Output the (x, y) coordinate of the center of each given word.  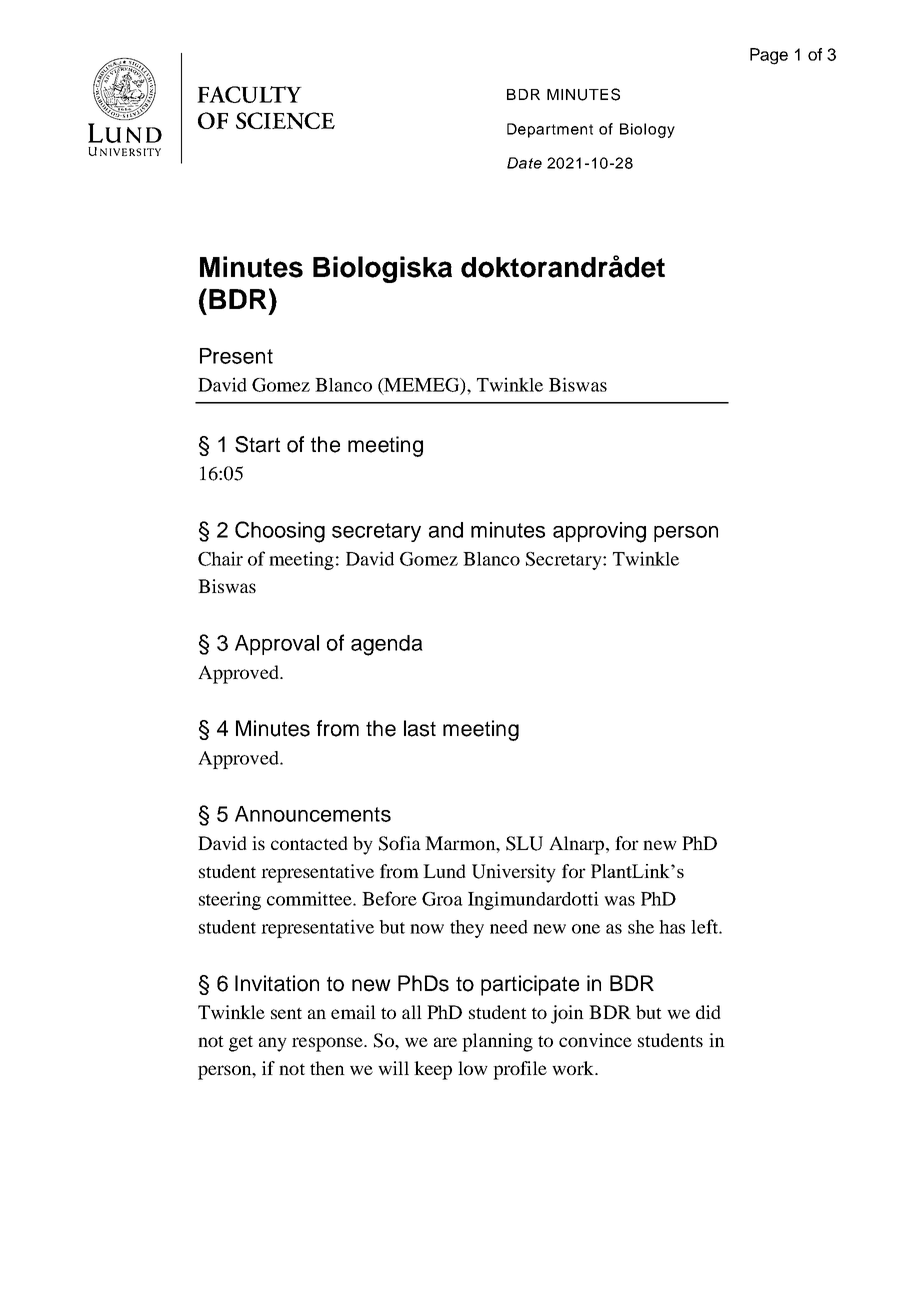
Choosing (280, 532)
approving (599, 532)
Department (550, 130)
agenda (387, 645)
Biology (647, 130)
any (273, 1044)
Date (524, 163)
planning (497, 1042)
